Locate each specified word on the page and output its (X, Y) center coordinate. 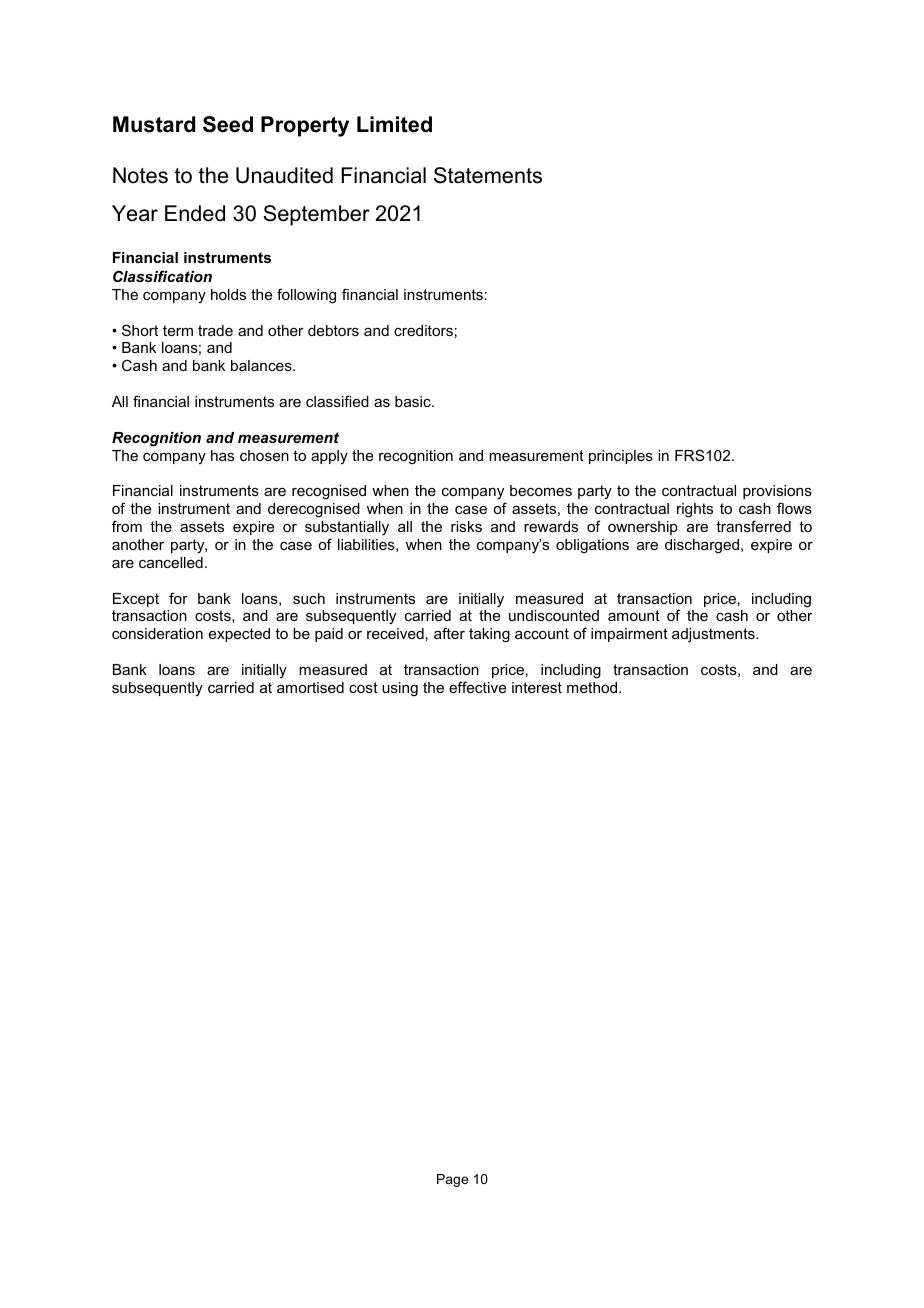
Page (452, 1180)
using (400, 689)
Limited (394, 124)
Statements (488, 175)
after (449, 633)
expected (239, 635)
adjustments (714, 635)
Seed (228, 124)
